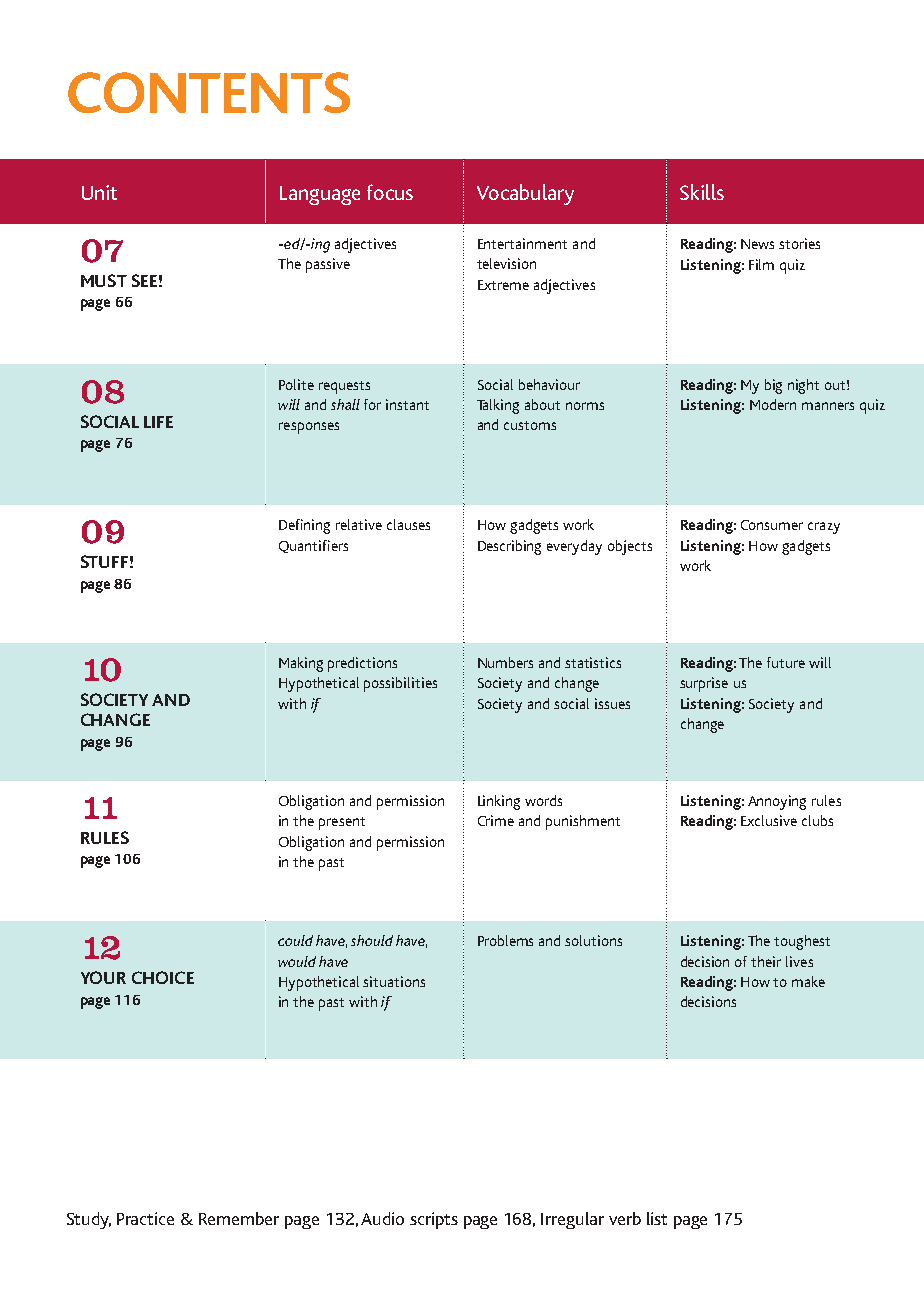 The width and height of the screenshot is (924, 1308). What do you see at coordinates (209, 92) in the screenshot?
I see `CONTENTS` at bounding box center [209, 92].
